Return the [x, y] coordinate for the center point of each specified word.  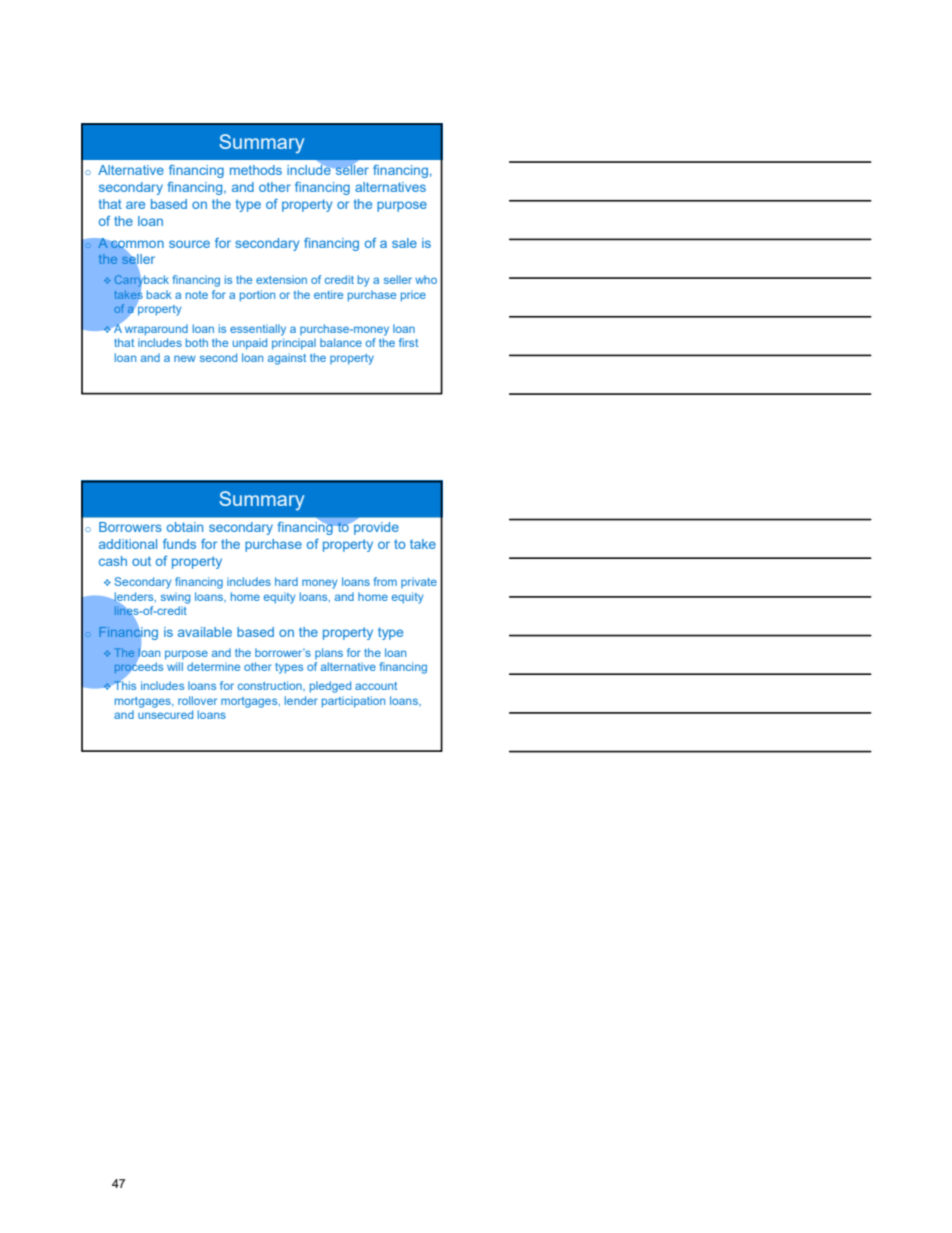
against [287, 359]
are [135, 205]
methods [256, 170]
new [185, 358]
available [205, 632]
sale [404, 243]
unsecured [165, 714]
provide [375, 527]
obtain [185, 527]
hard [286, 581]
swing [175, 598]
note [197, 295]
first [408, 342]
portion [257, 296]
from [385, 581]
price [413, 296]
